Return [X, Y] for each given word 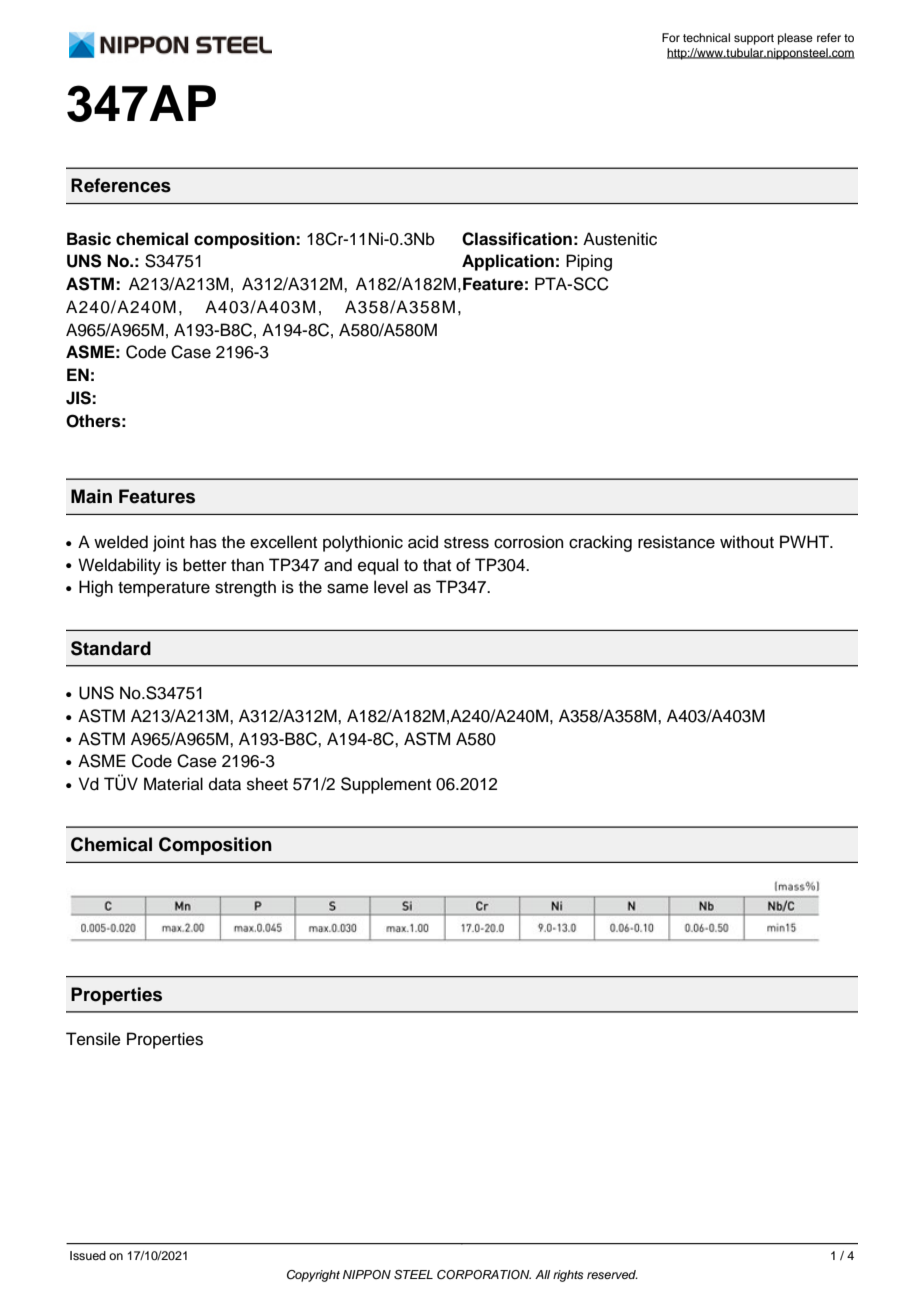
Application [508, 262]
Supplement [386, 785]
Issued [88, 1255]
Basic [89, 239]
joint [169, 543]
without [747, 542]
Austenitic [620, 239]
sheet [267, 784]
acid [423, 542]
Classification [517, 239]
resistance [676, 542]
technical [706, 37]
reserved [612, 1274]
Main [91, 496]
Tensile [93, 1039]
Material [173, 784]
